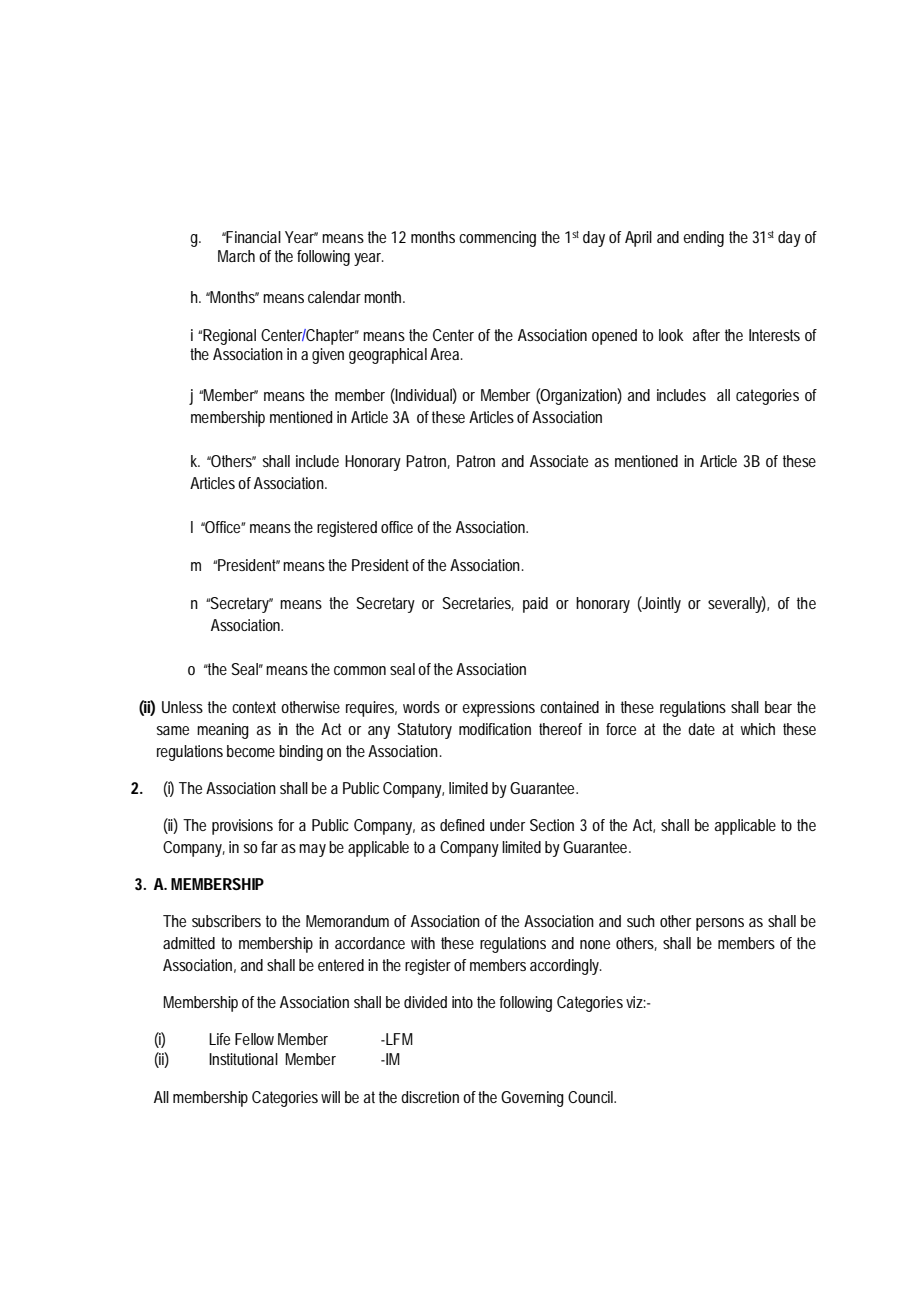 The image size is (924, 1308). What do you see at coordinates (559, 461) in the screenshot?
I see `Associate` at bounding box center [559, 461].
